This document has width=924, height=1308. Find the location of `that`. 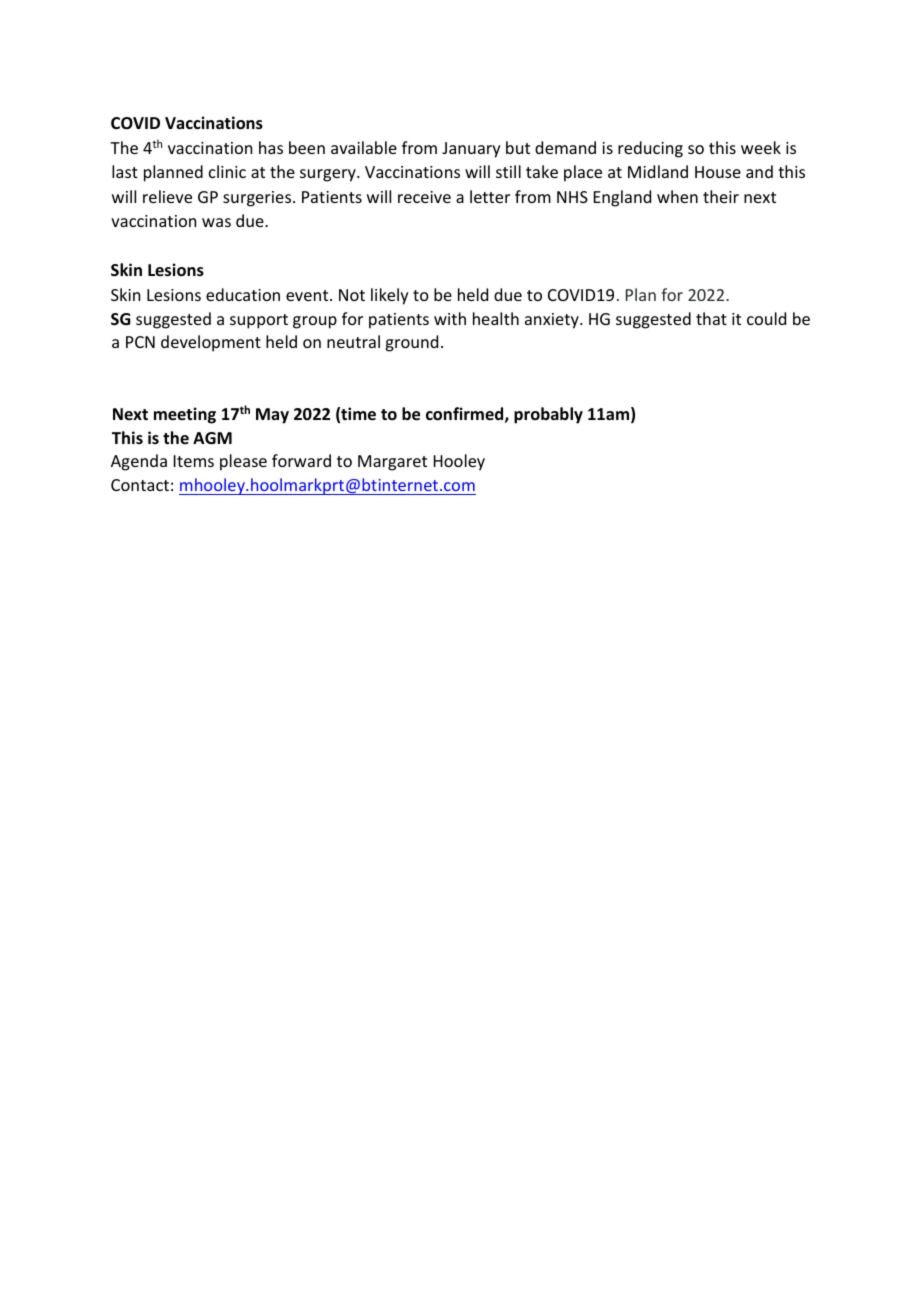

that is located at coordinates (711, 318).
